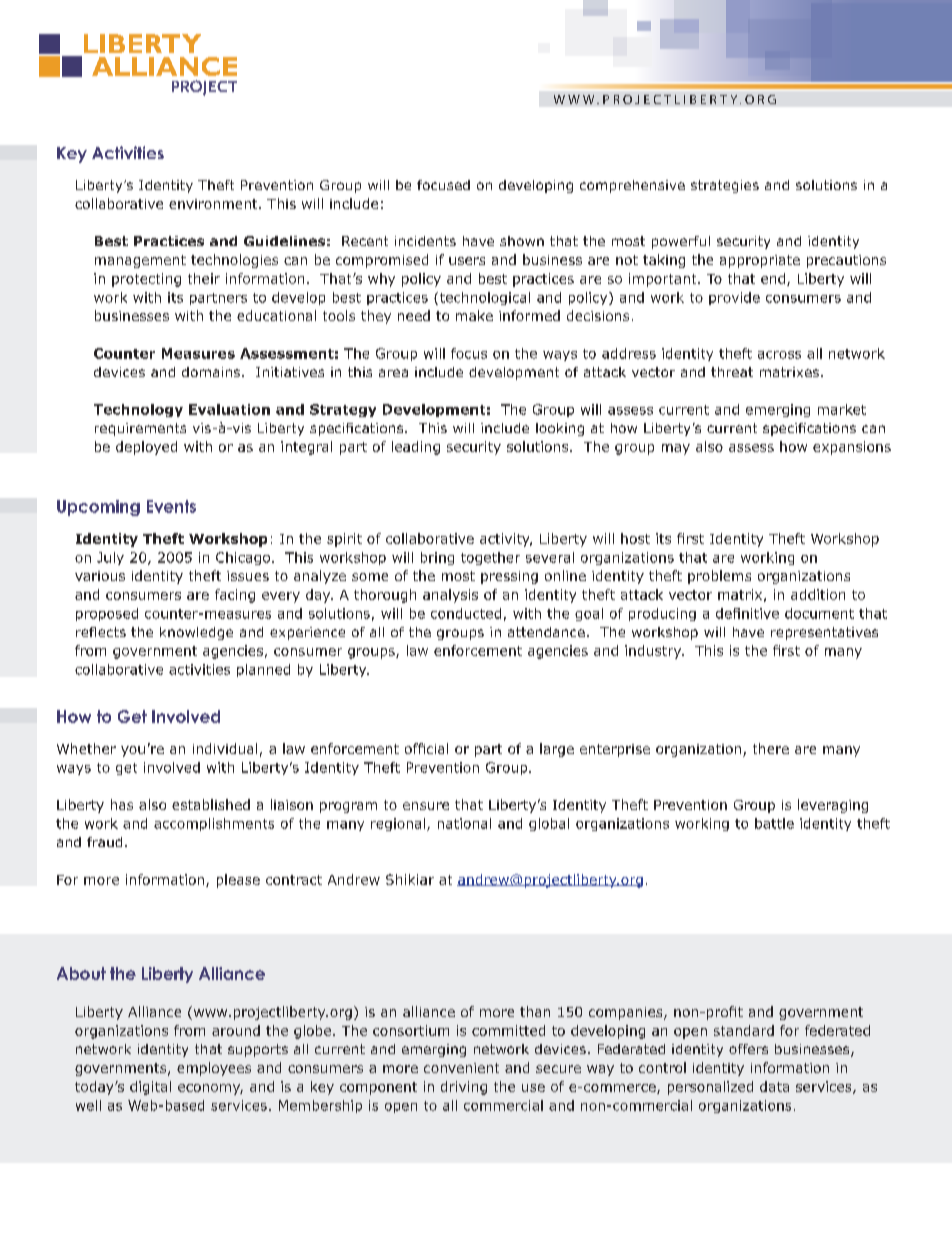 The height and width of the screenshot is (1233, 952). What do you see at coordinates (774, 823) in the screenshot?
I see `battle` at bounding box center [774, 823].
